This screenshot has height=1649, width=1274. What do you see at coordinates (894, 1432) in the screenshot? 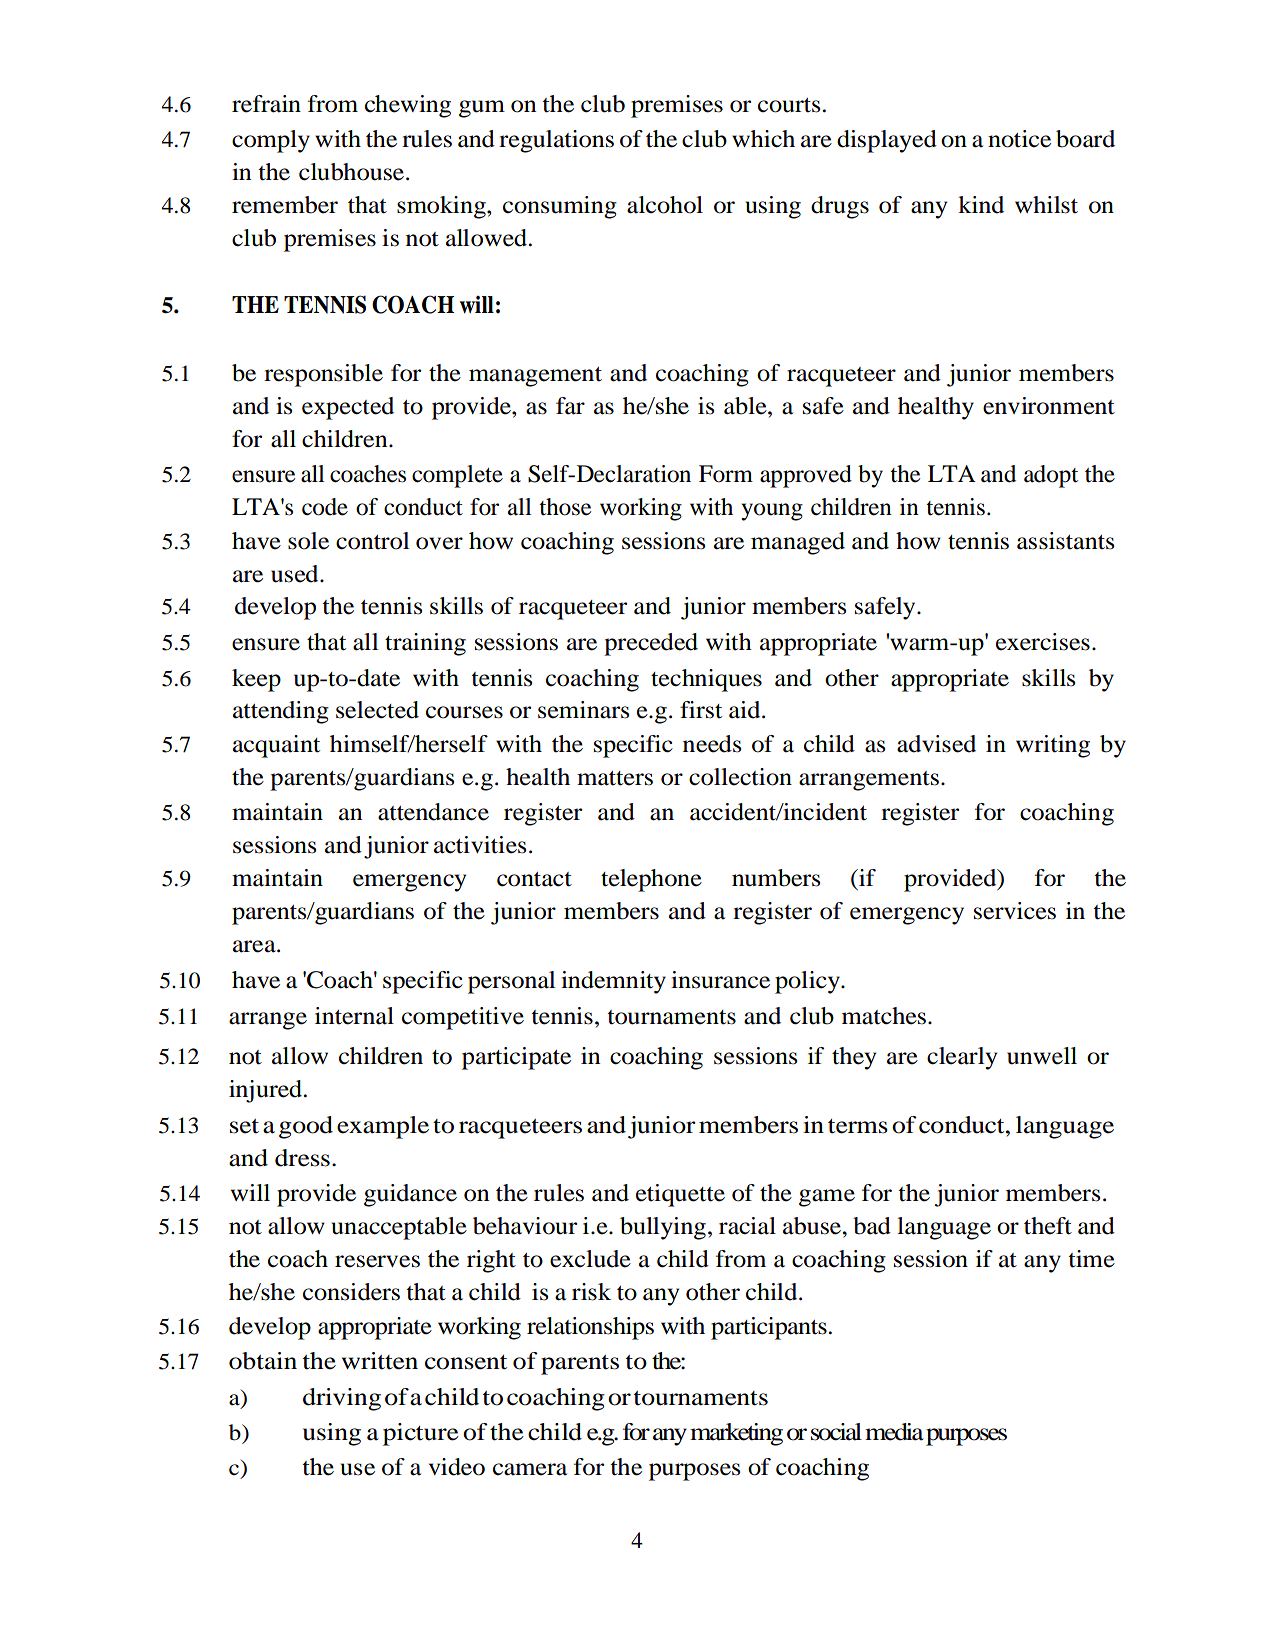
I see `media` at bounding box center [894, 1432].
